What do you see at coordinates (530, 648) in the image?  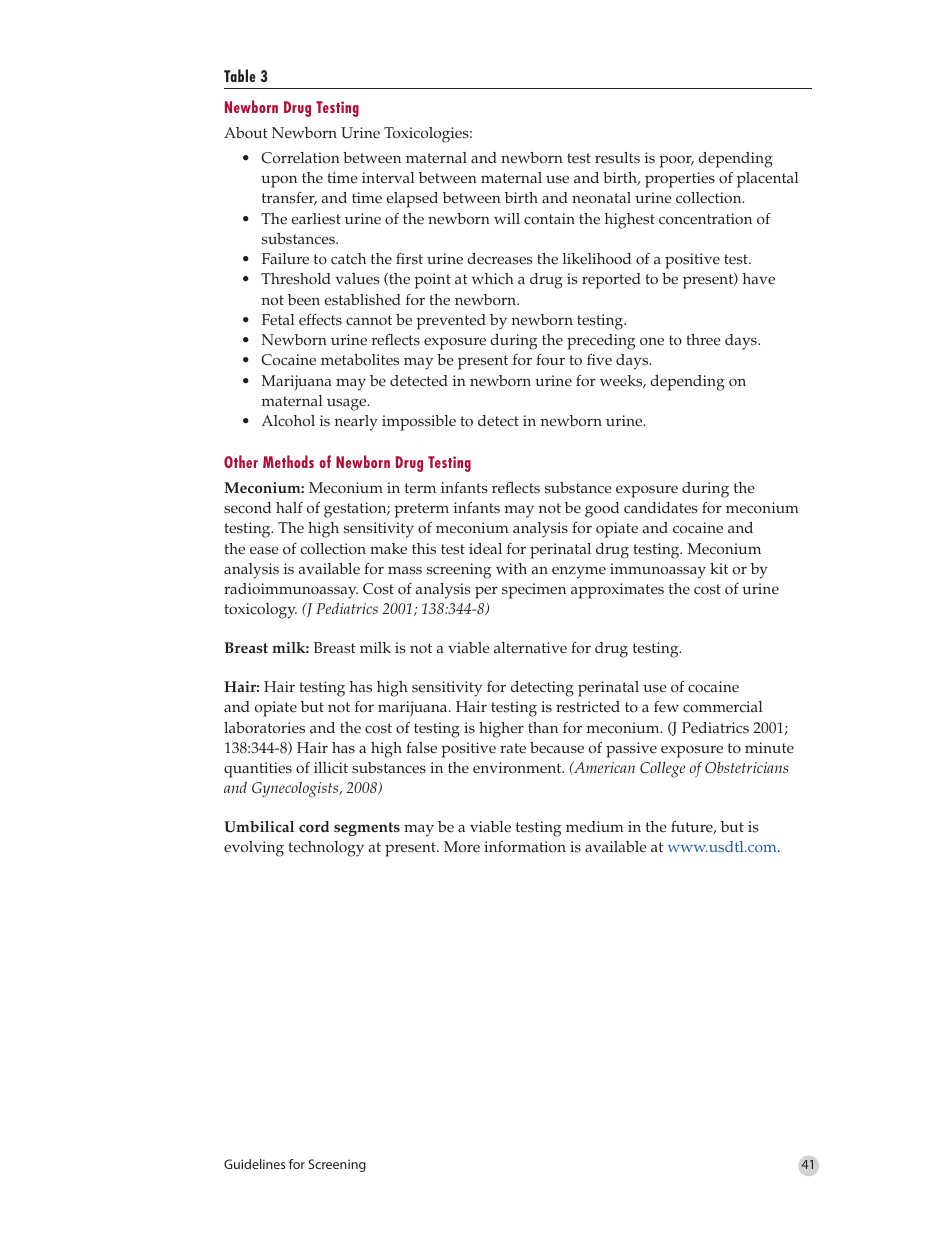 I see `alternative` at bounding box center [530, 648].
